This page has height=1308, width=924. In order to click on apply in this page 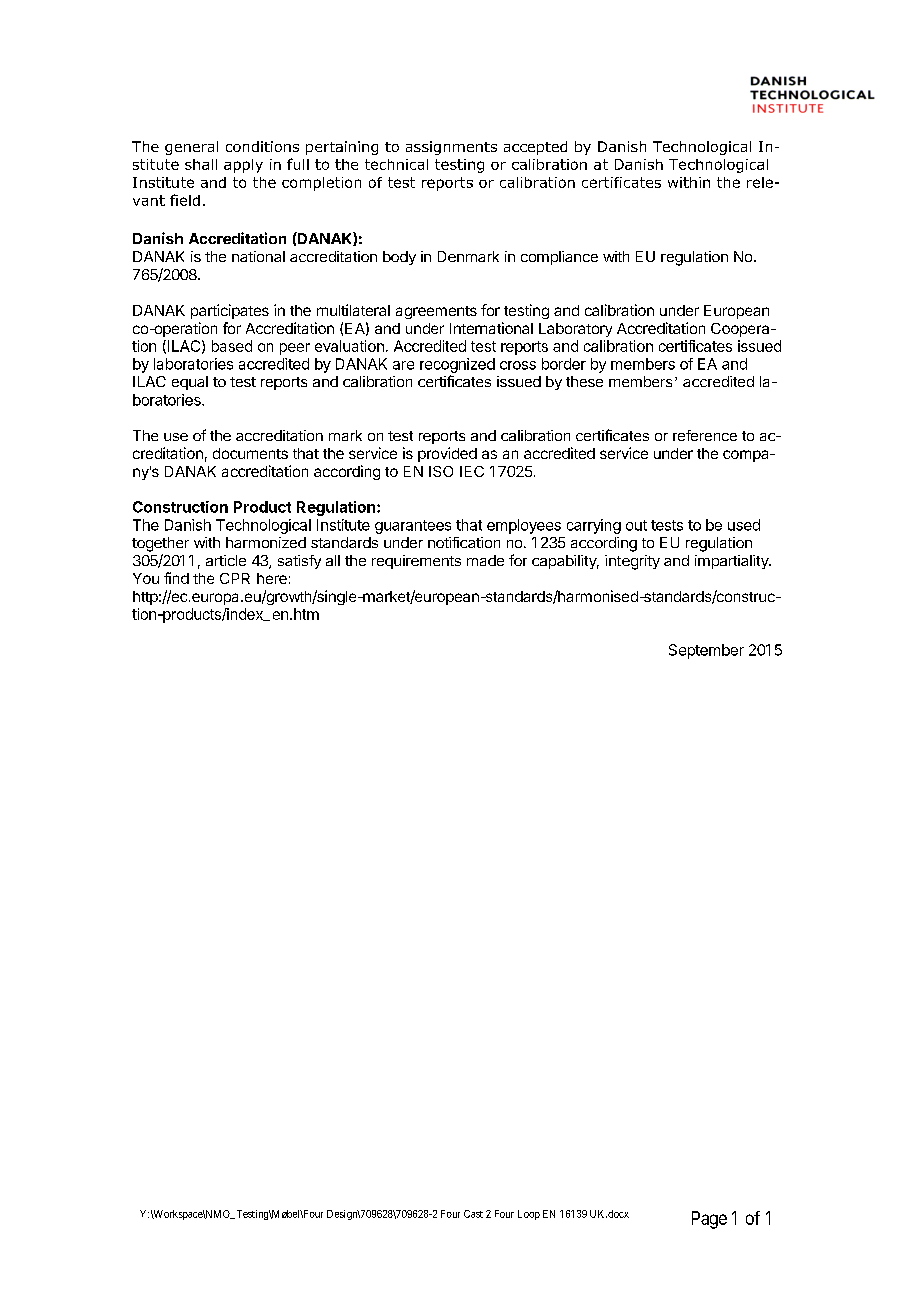, I will do `click(243, 166)`.
